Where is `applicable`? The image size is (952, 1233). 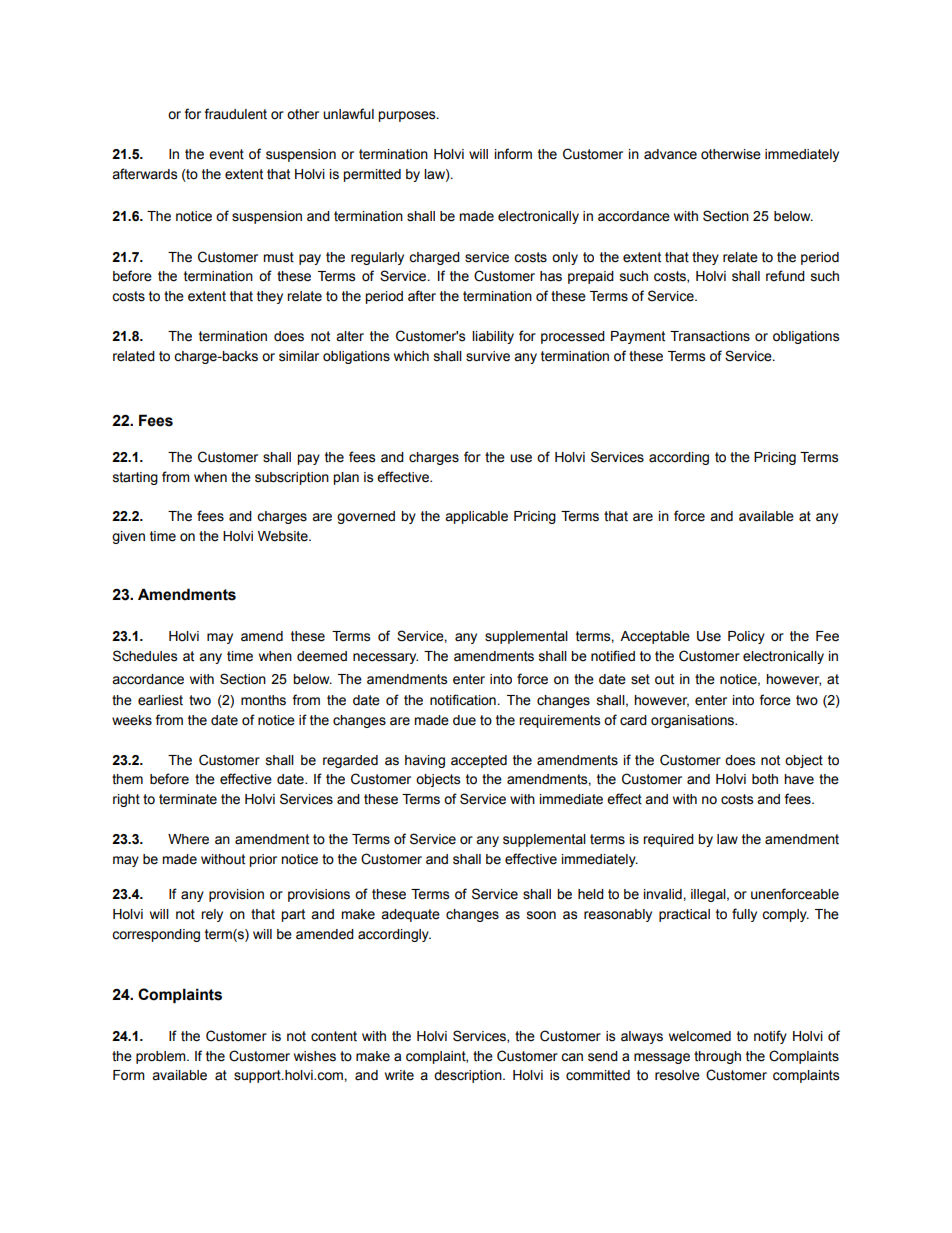 applicable is located at coordinates (476, 517).
